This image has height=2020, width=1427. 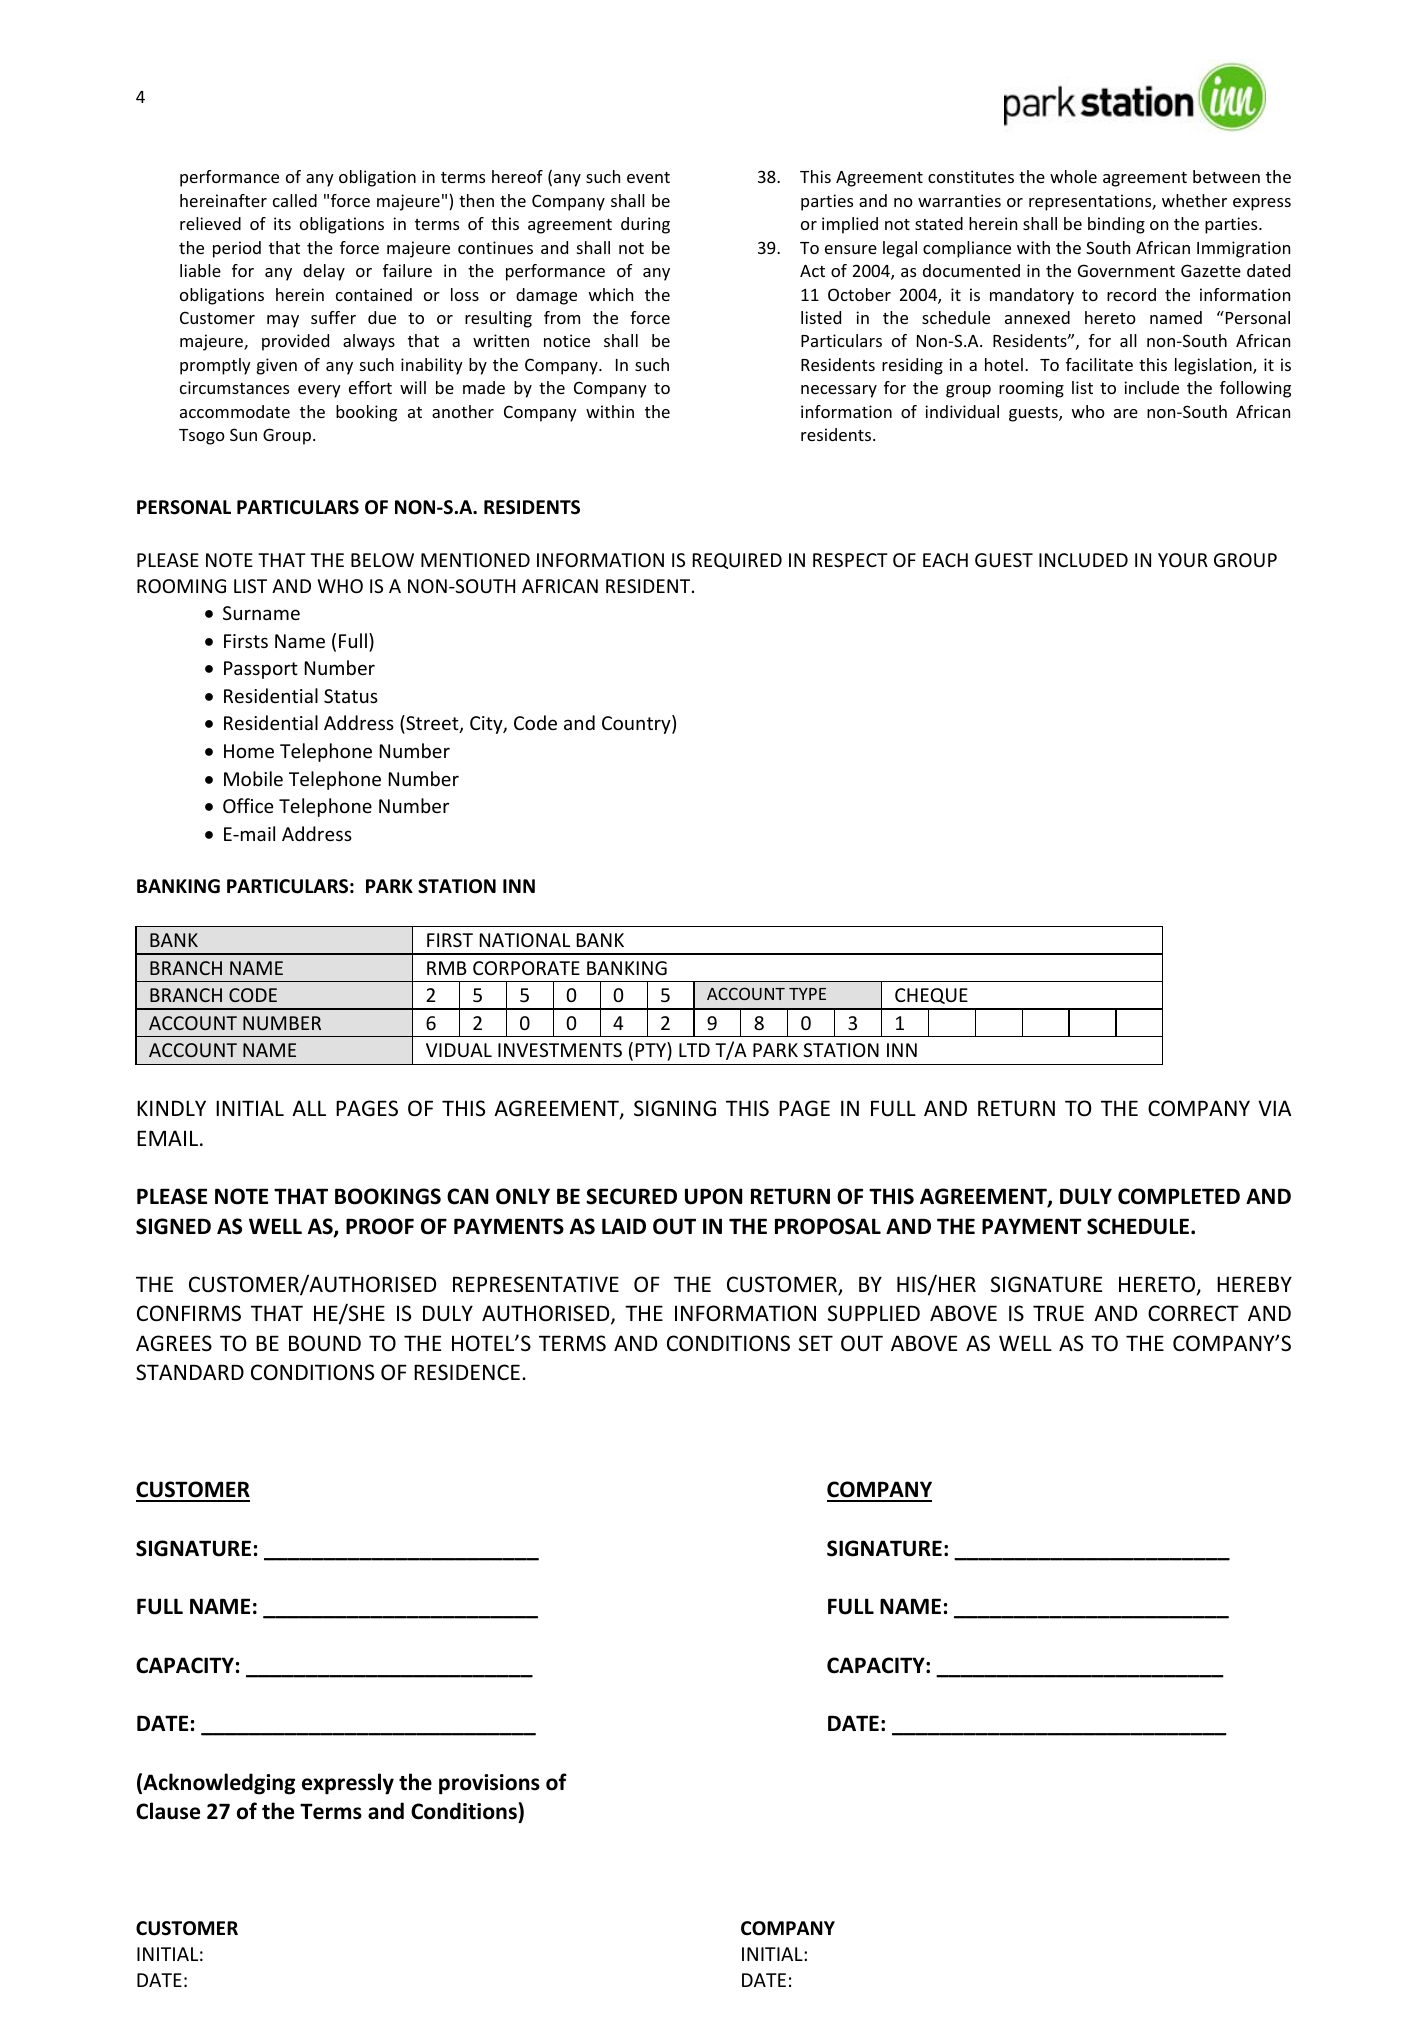 What do you see at coordinates (807, 994) in the image?
I see `TYPE` at bounding box center [807, 994].
